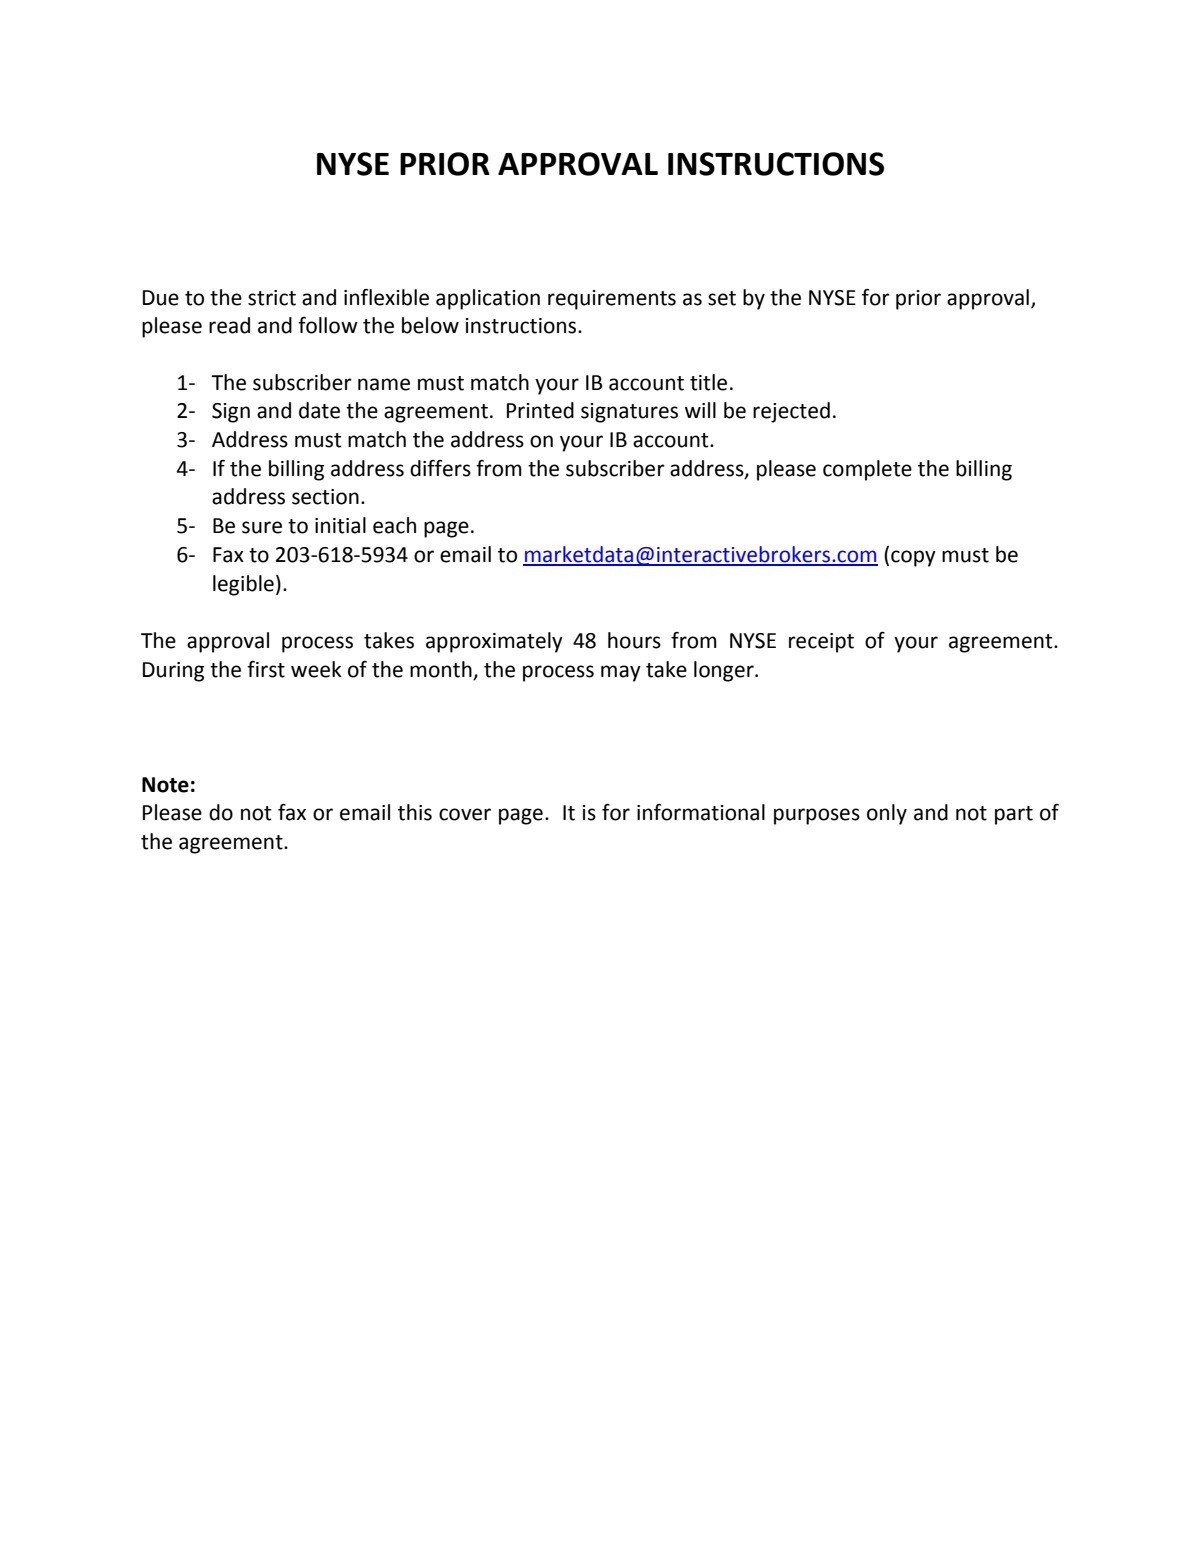 The height and width of the page is (1553, 1200). What do you see at coordinates (319, 410) in the page?
I see `date` at bounding box center [319, 410].
